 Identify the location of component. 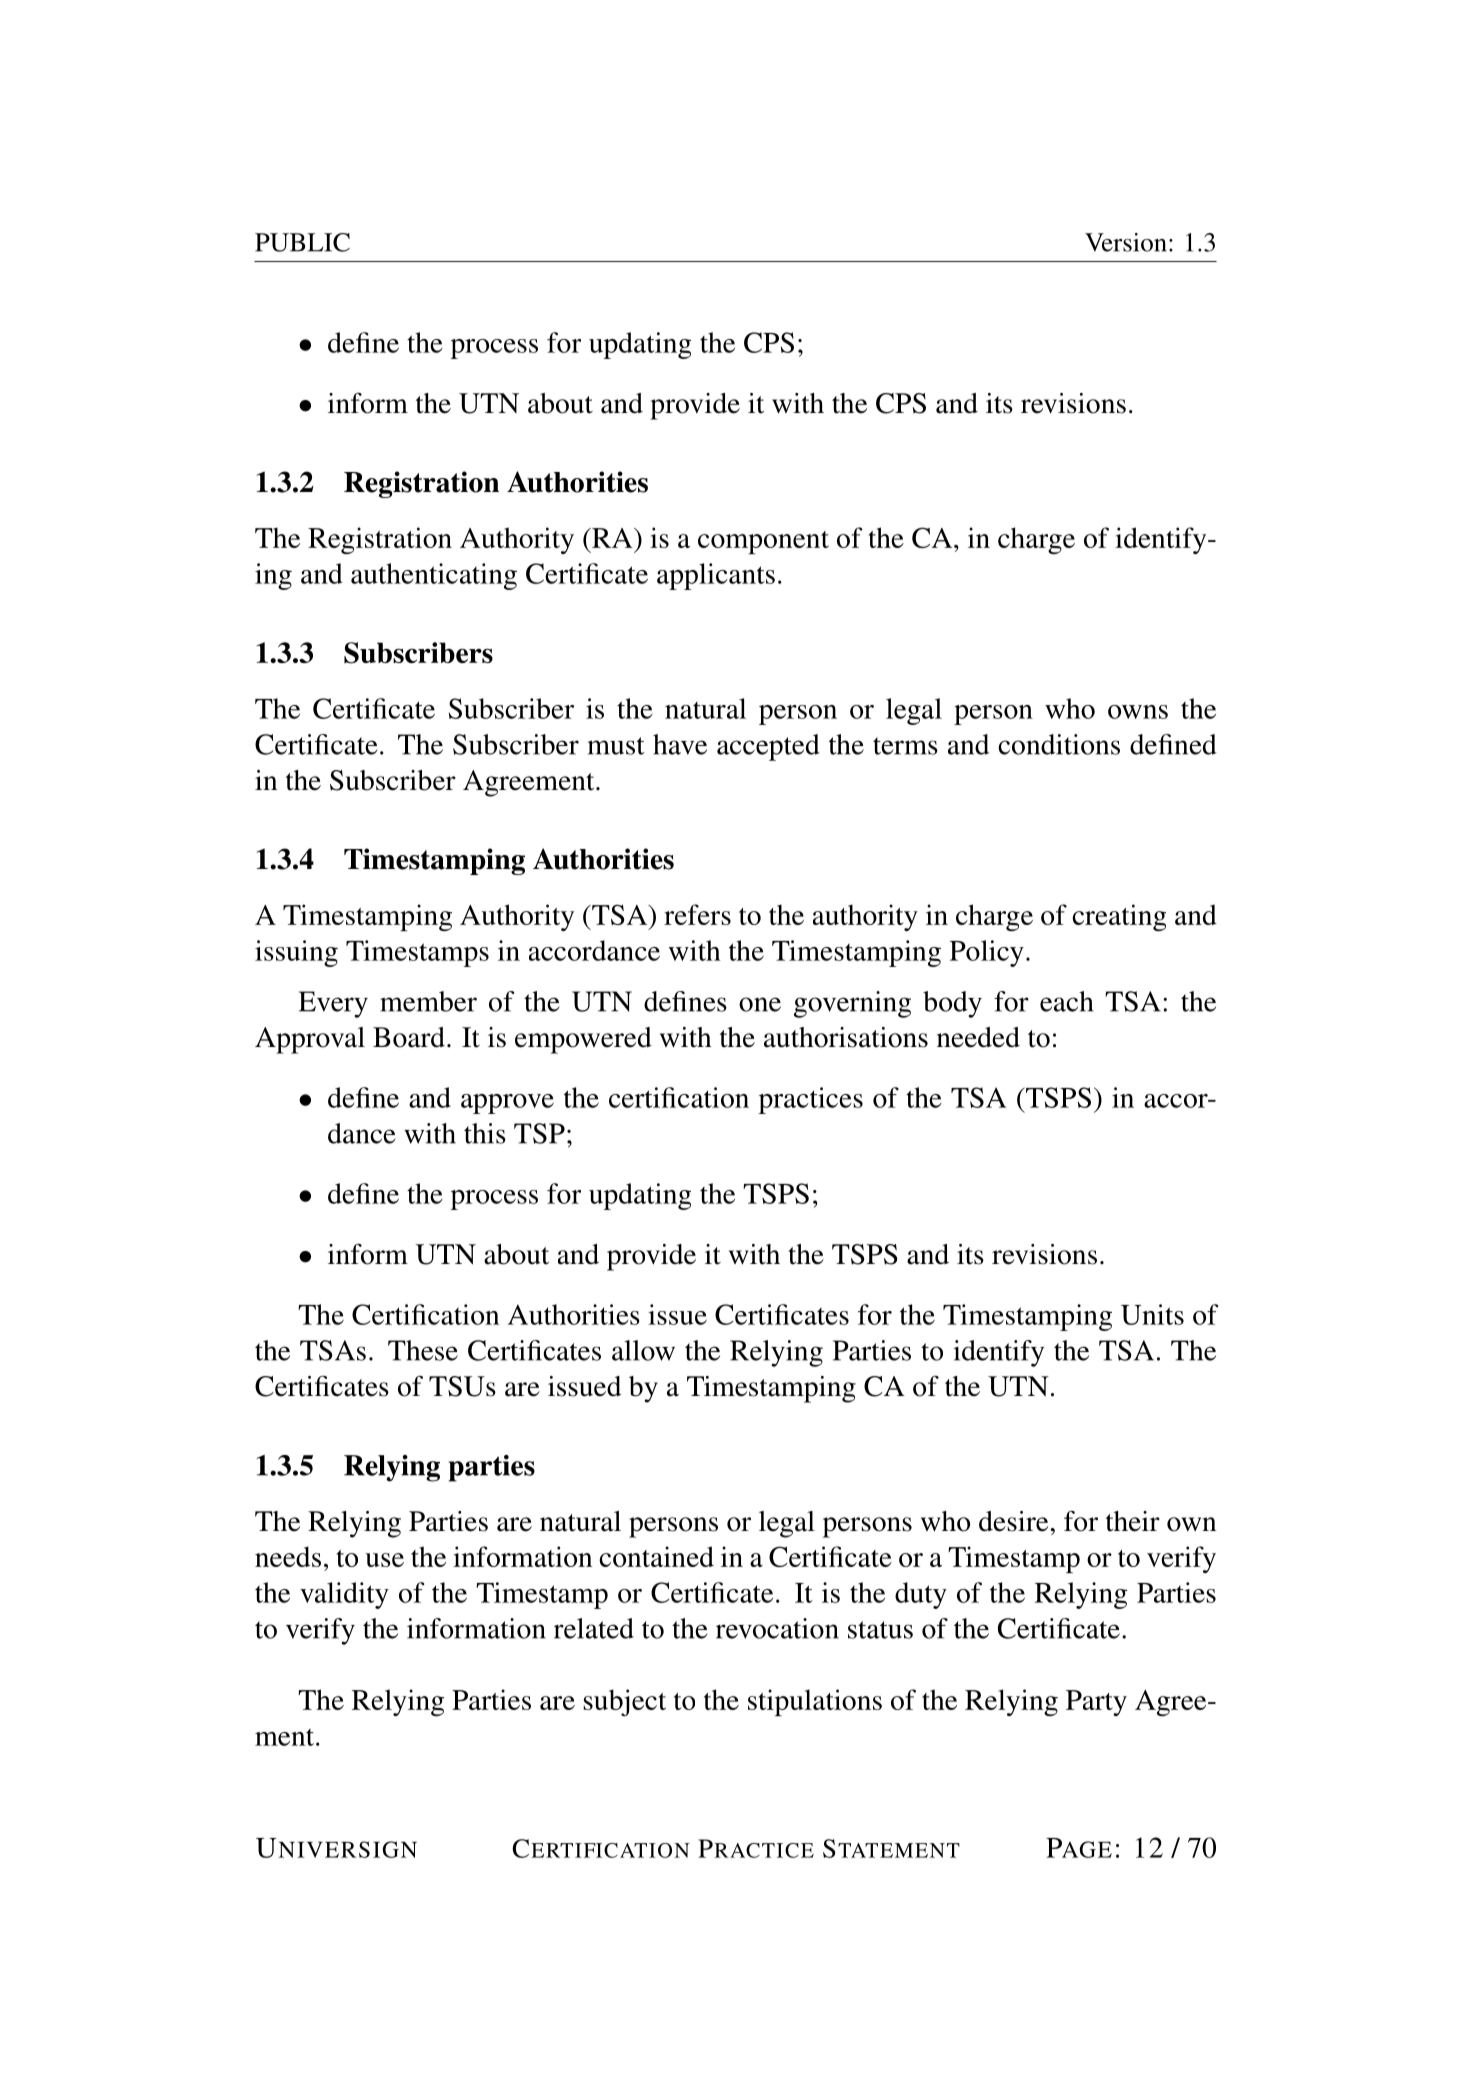
(763, 542).
